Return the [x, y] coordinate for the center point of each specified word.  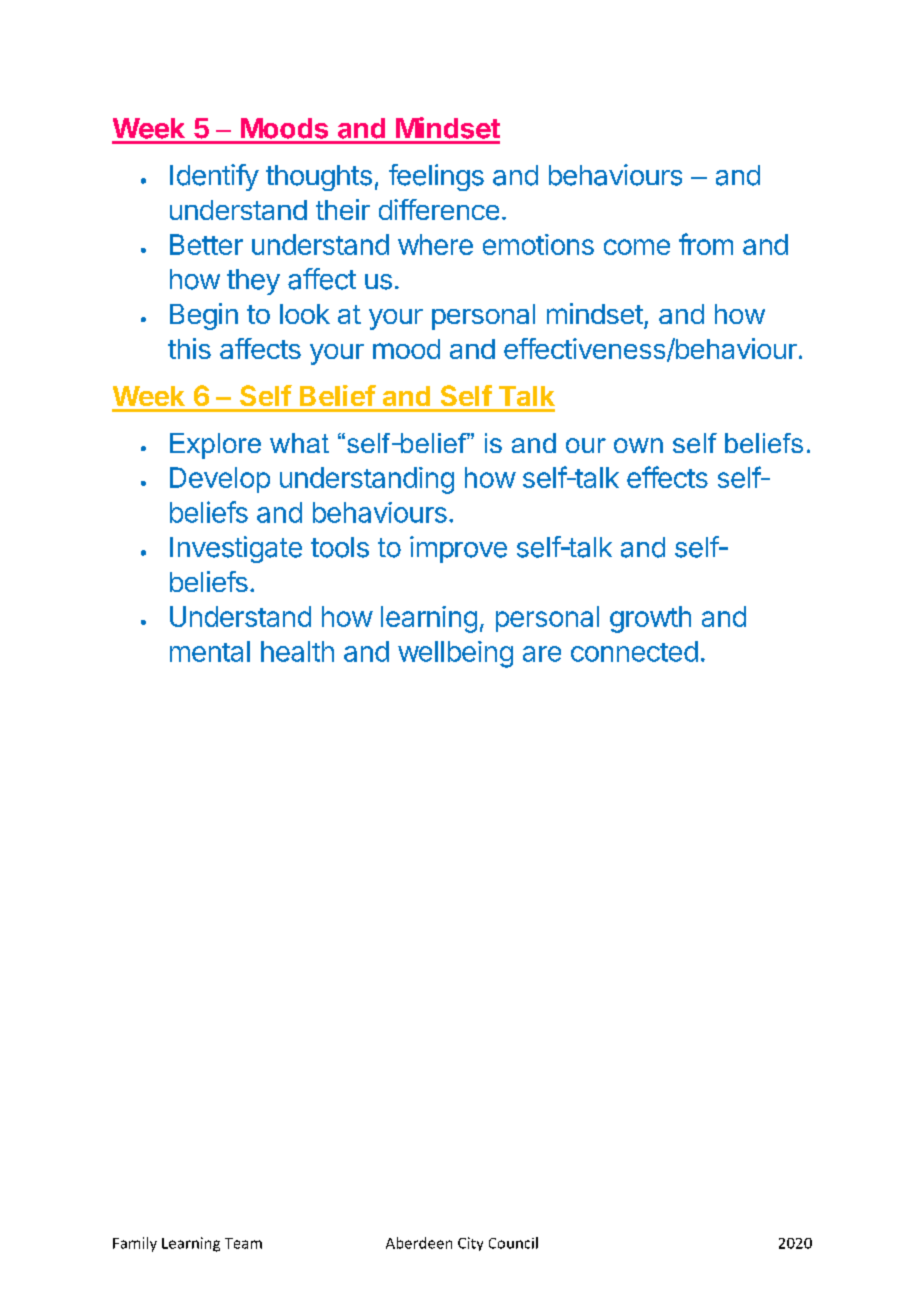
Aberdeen [419, 1243]
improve [458, 549]
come [637, 247]
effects [667, 477]
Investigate [236, 549]
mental [210, 651]
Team [243, 1243]
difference [439, 209]
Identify [214, 177]
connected [634, 651]
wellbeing [455, 654]
